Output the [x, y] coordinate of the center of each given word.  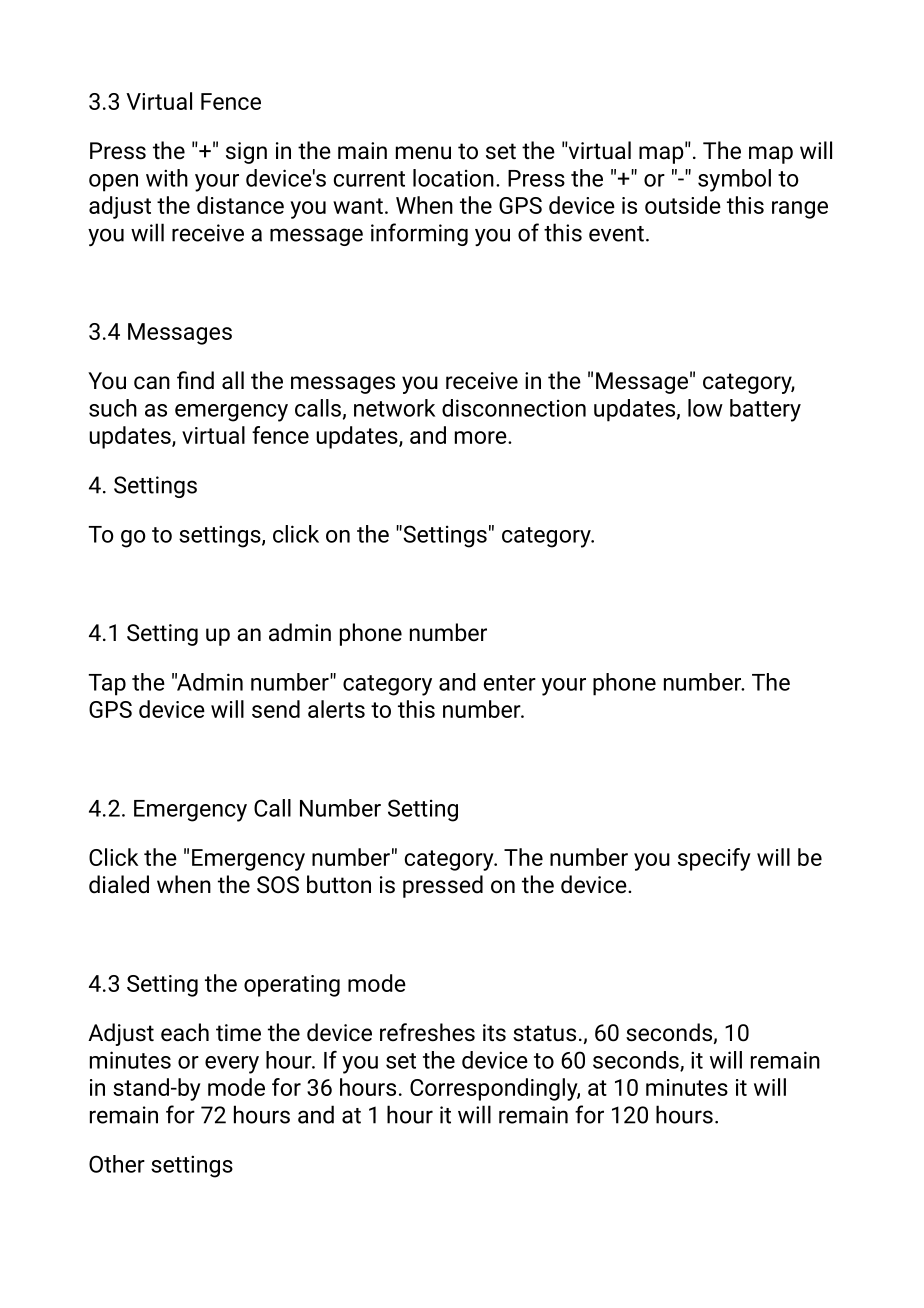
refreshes [427, 1032]
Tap [107, 685]
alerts [336, 709]
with [167, 178]
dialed [119, 884]
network [394, 408]
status [544, 1033]
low [705, 408]
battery [765, 410]
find [195, 380]
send [276, 709]
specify [714, 859]
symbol [734, 180]
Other [117, 1164]
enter [510, 683]
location [453, 178]
